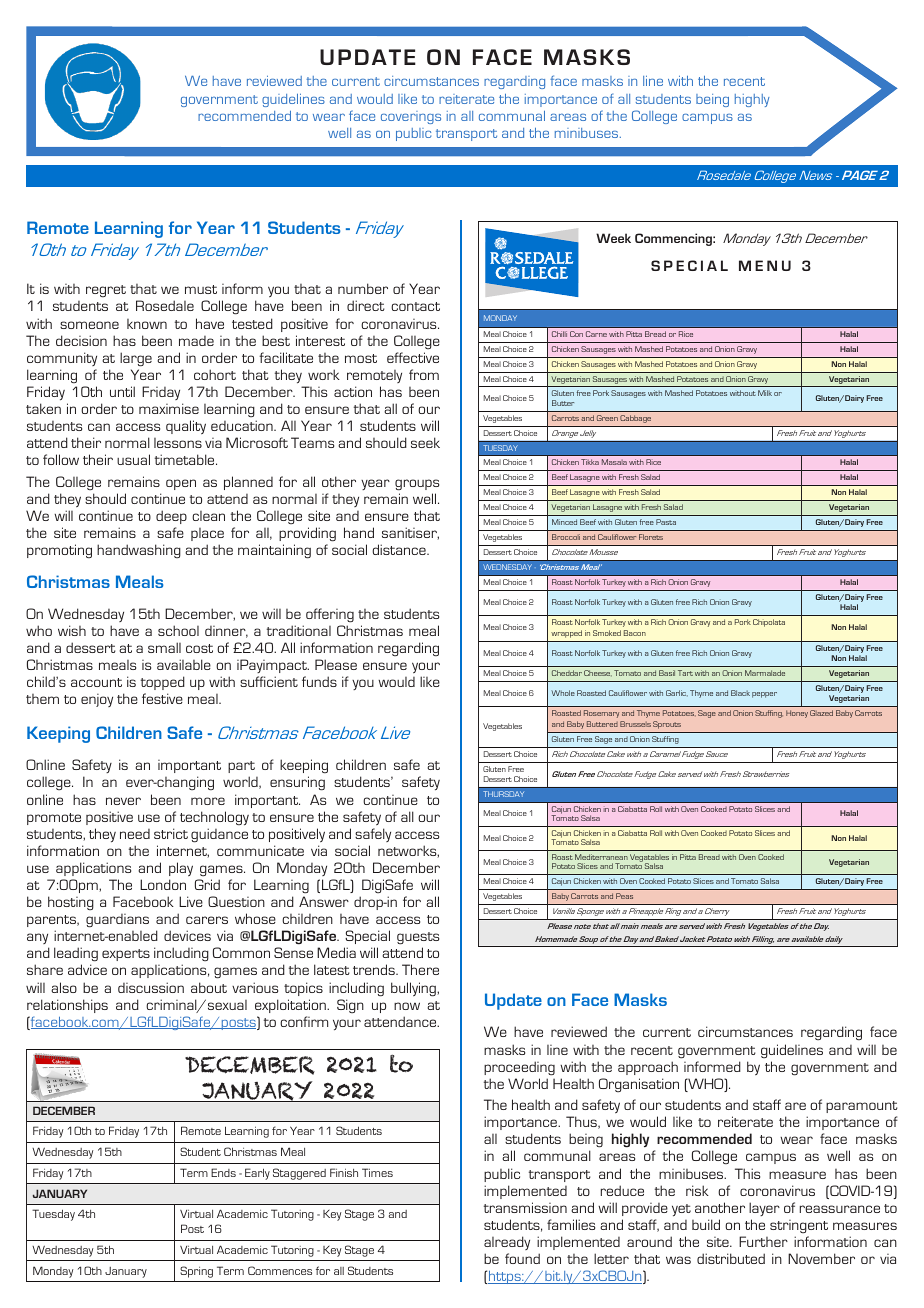 The image size is (924, 1308). What do you see at coordinates (415, 306) in the image?
I see `contact` at bounding box center [415, 306].
